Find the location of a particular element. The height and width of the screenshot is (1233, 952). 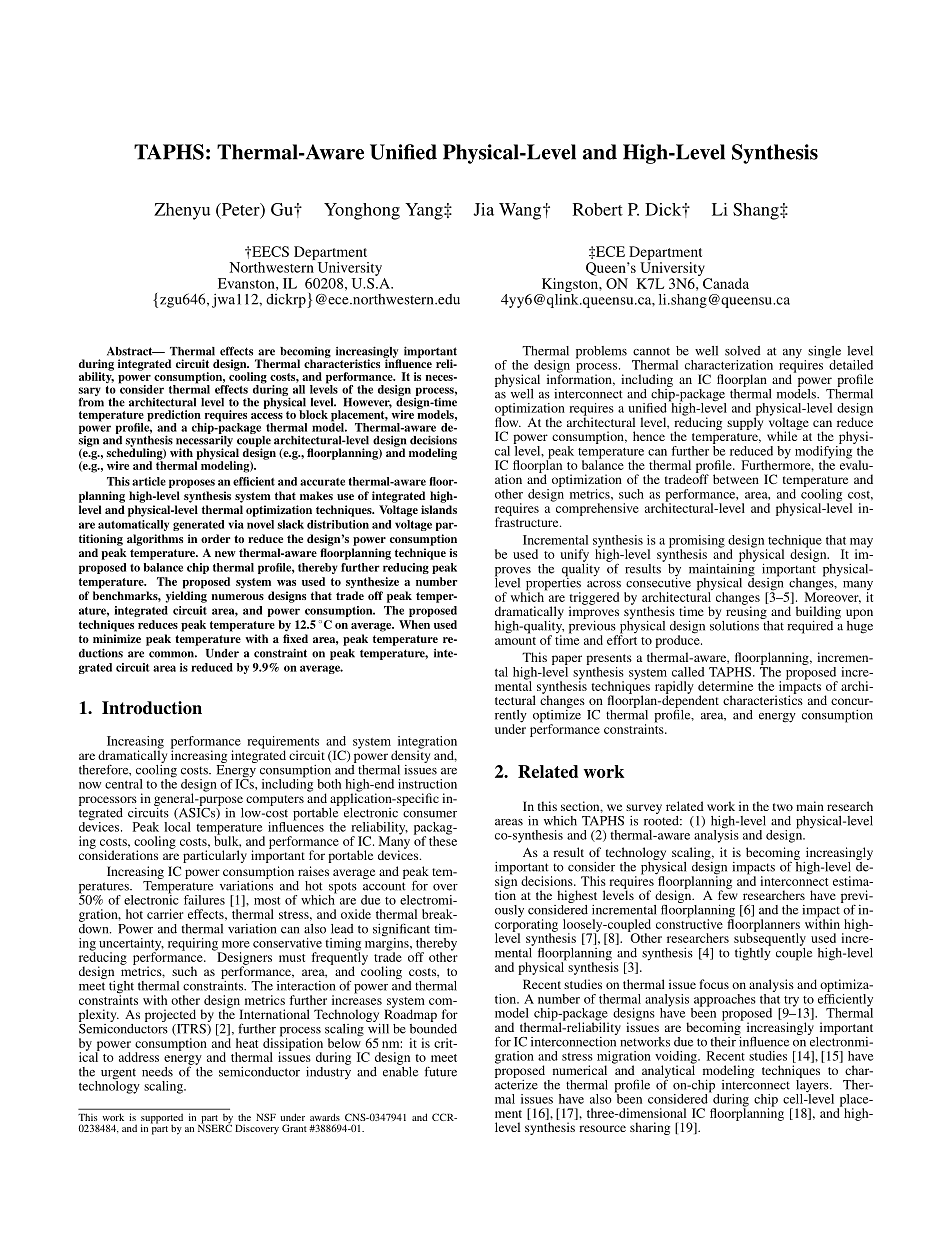

proposes is located at coordinates (192, 483).
